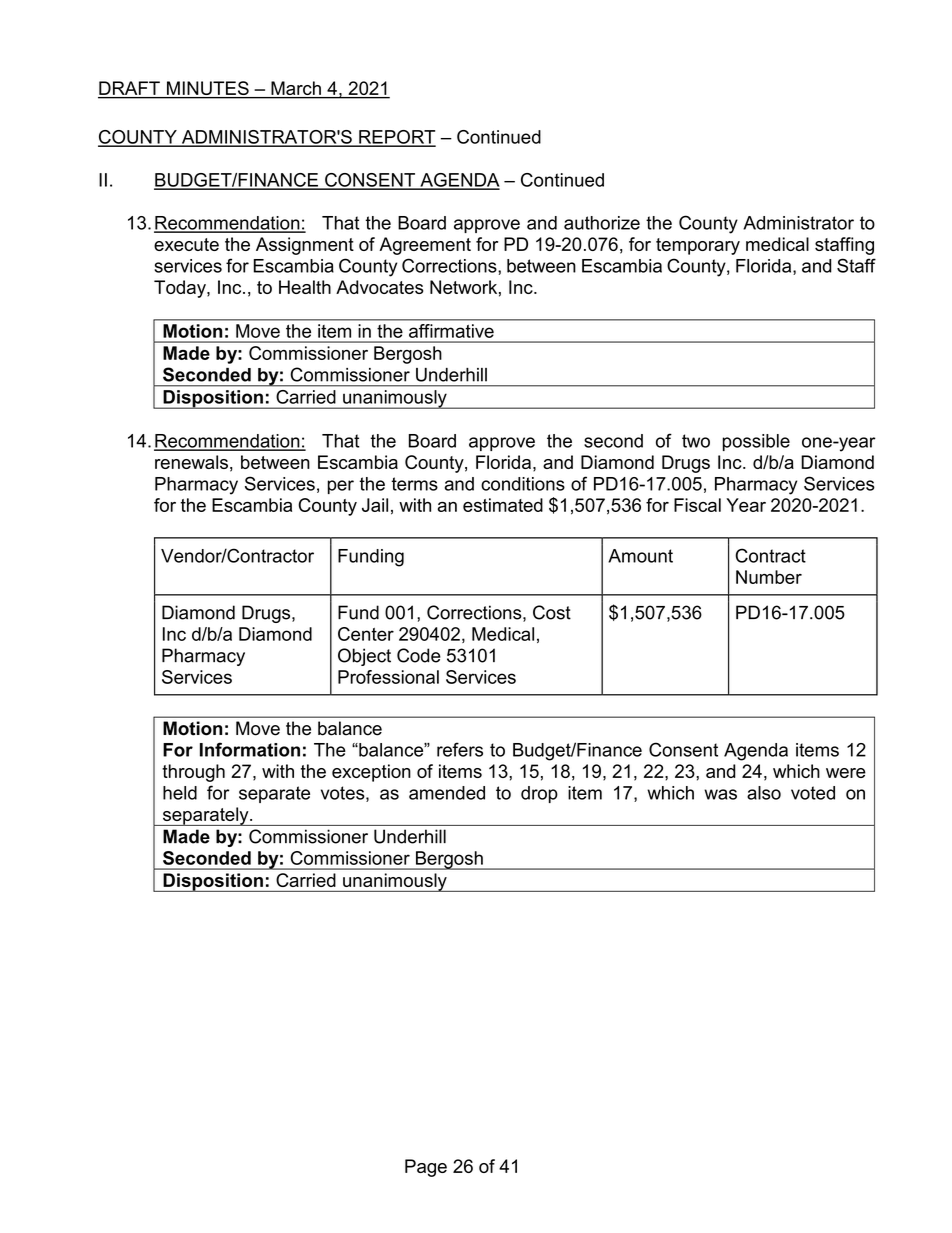  I want to click on Number, so click(769, 577).
